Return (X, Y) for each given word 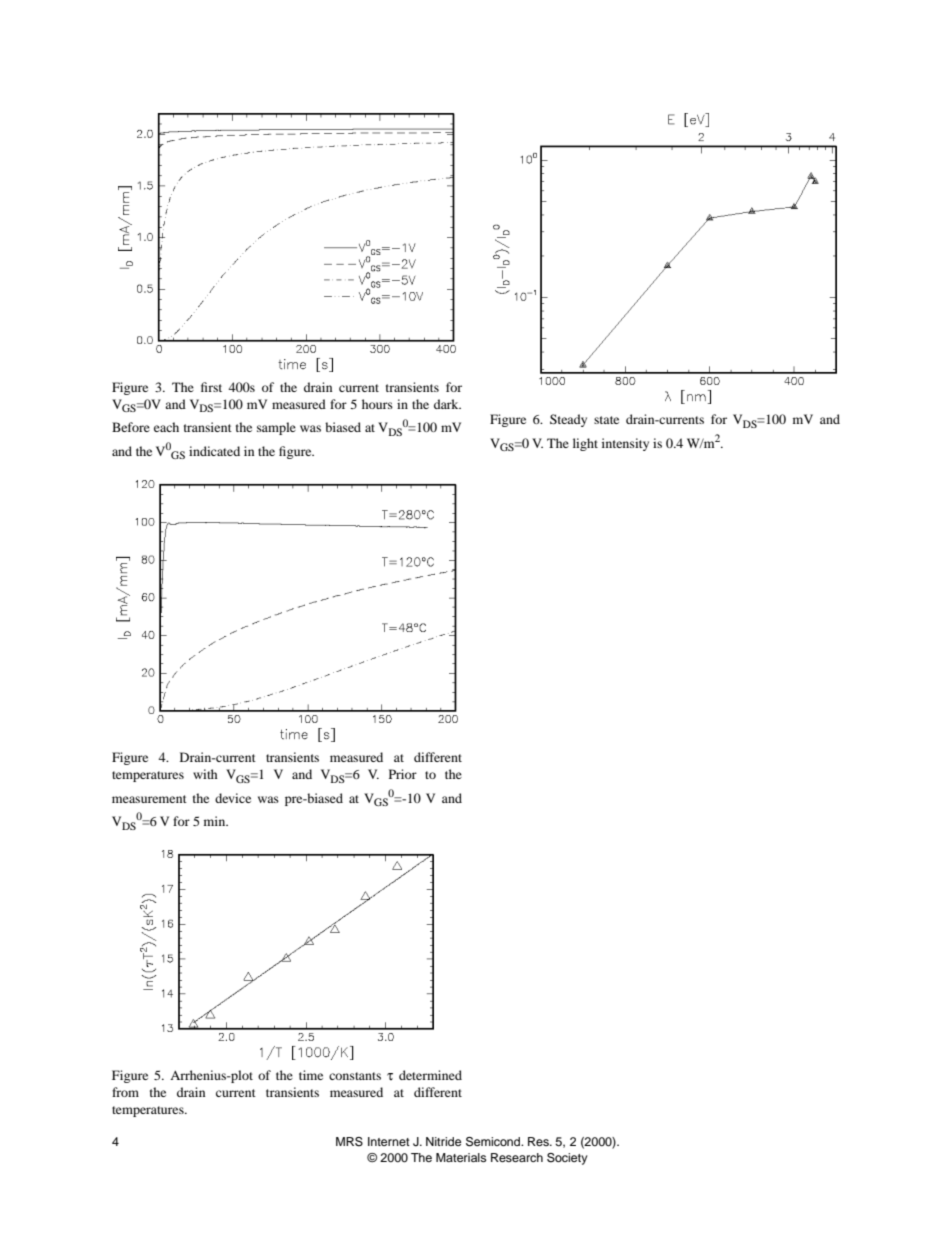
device (233, 798)
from (125, 1092)
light (585, 444)
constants (355, 1076)
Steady (568, 420)
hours (377, 404)
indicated (214, 451)
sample (276, 428)
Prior (403, 774)
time (311, 1075)
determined (430, 1075)
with (205, 774)
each (166, 427)
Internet (389, 1141)
